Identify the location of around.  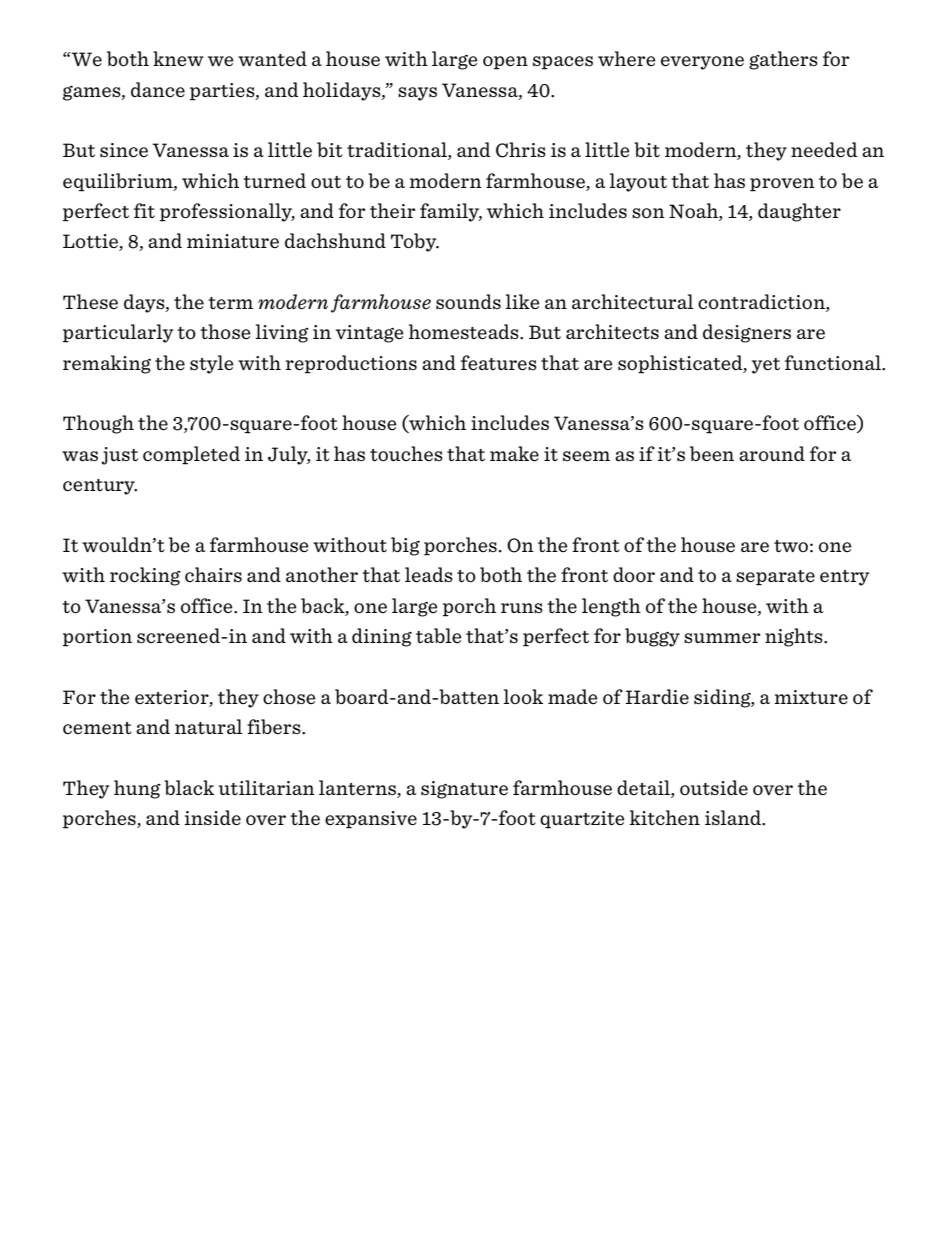
(772, 453).
